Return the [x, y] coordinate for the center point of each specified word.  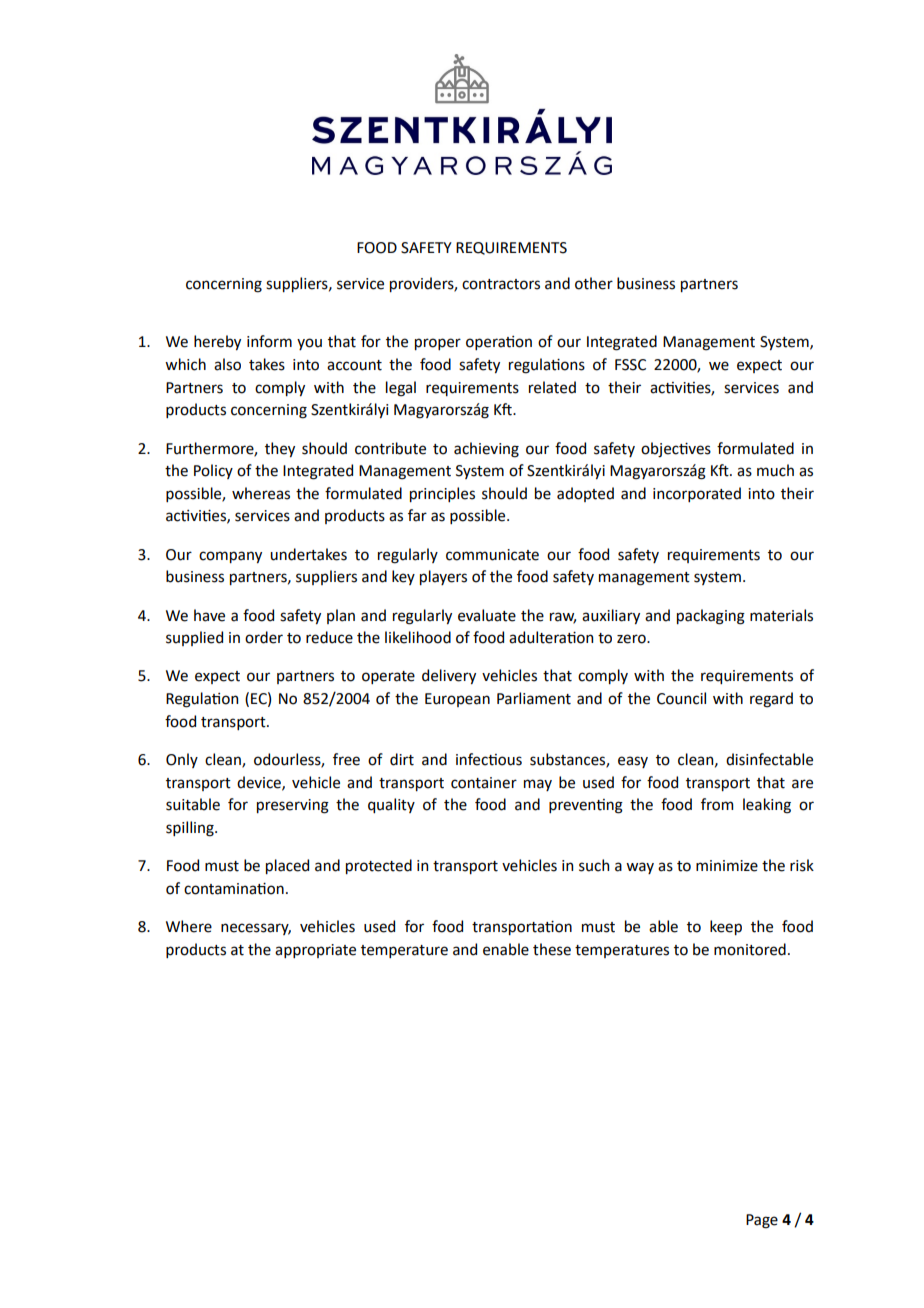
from [717, 804]
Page [762, 1221]
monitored [750, 949]
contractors [501, 284]
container [484, 783]
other [594, 283]
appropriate [315, 951]
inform [269, 341]
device [260, 783]
